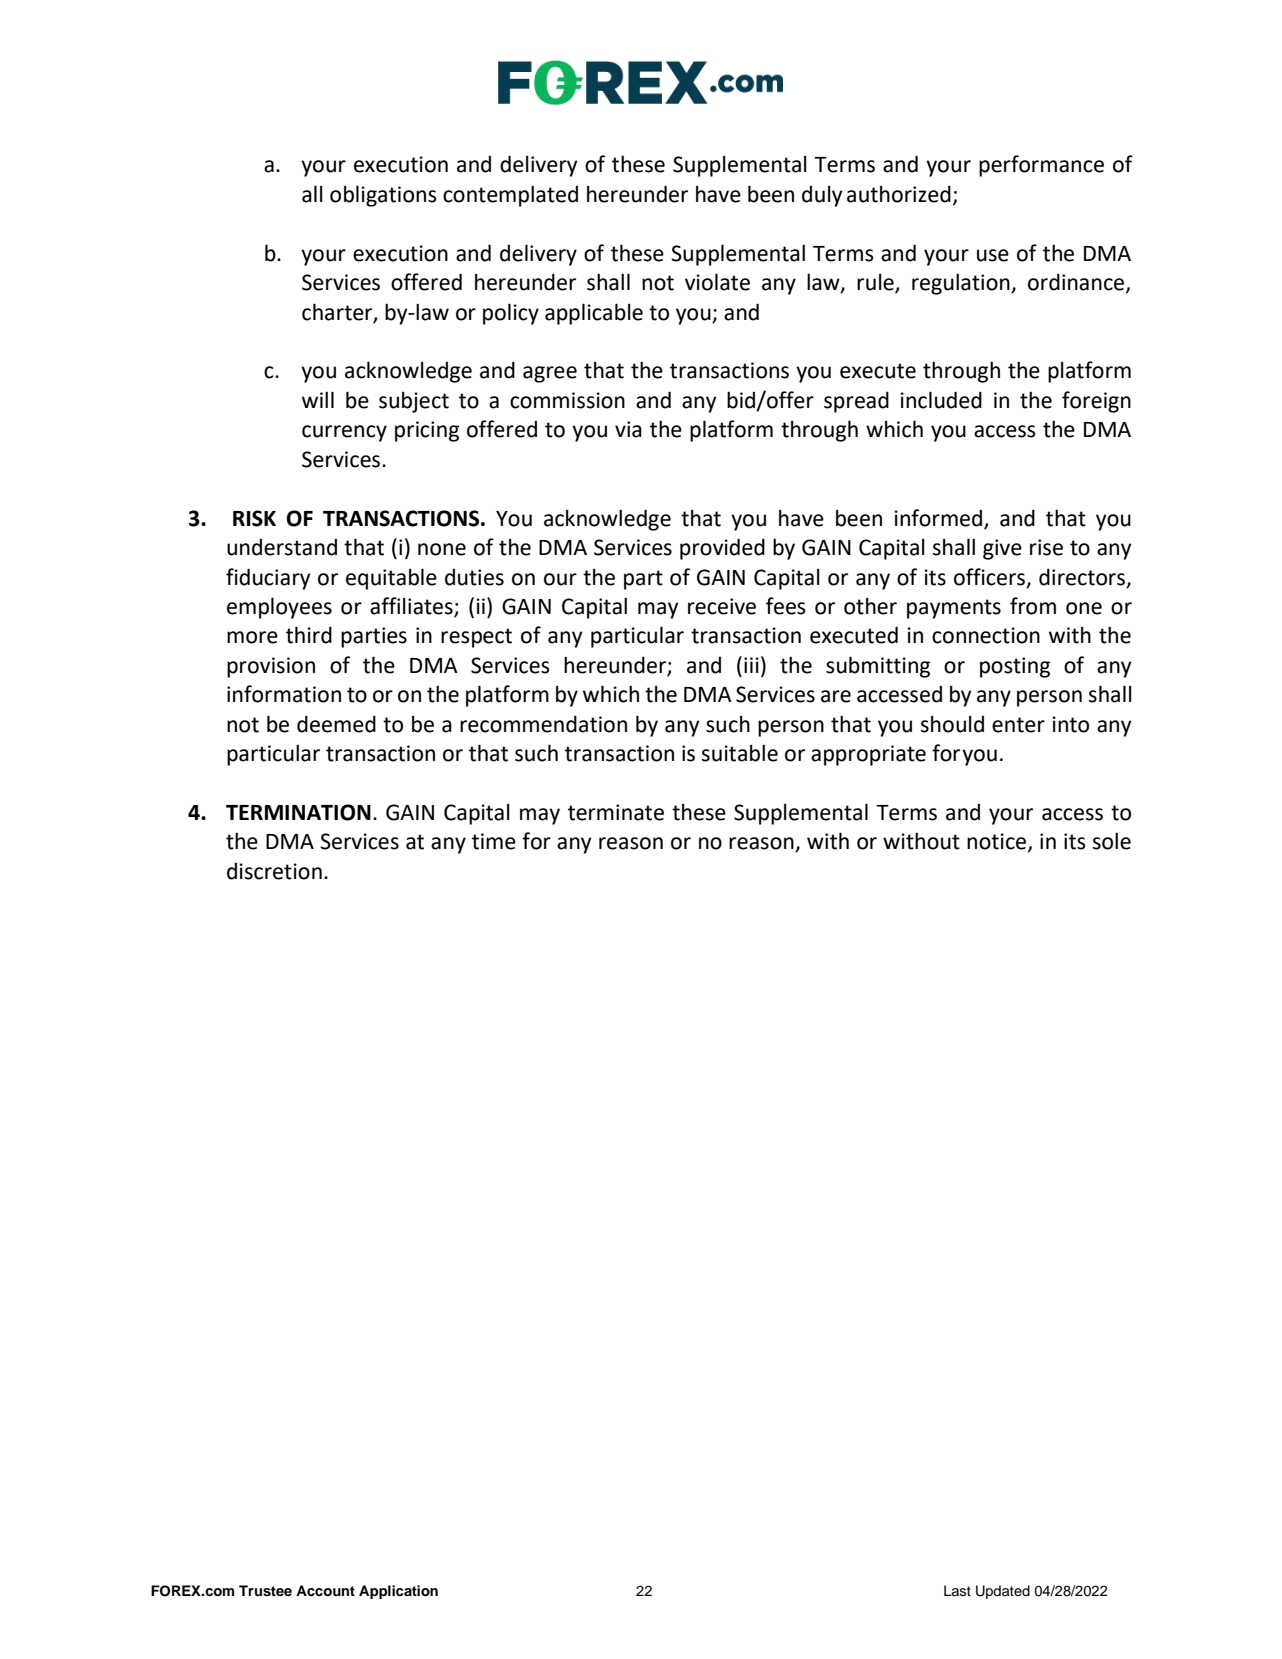  Describe the element at coordinates (957, 1590) in the page. I see `Last` at that location.
